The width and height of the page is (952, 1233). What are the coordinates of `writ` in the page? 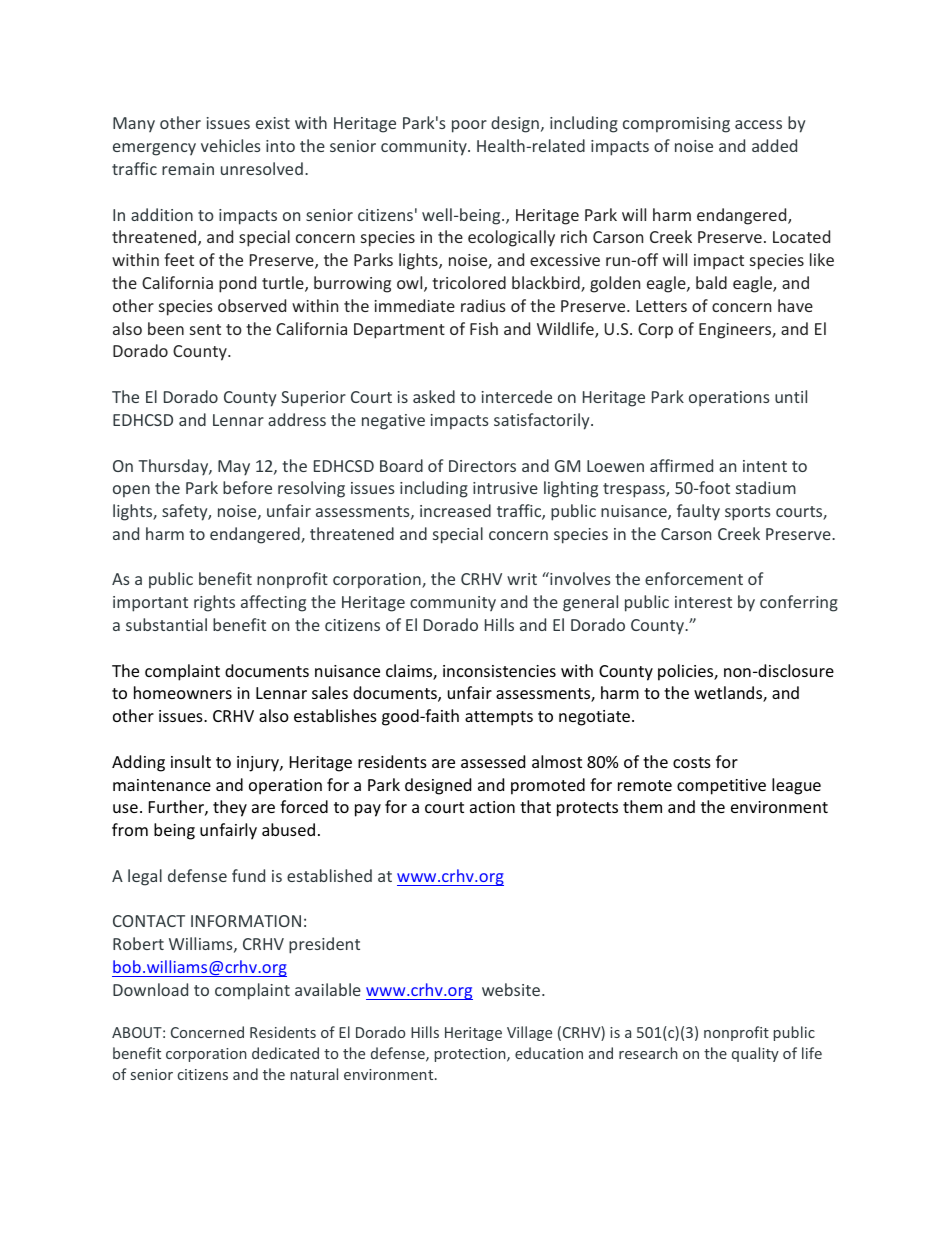 It's located at (522, 579).
